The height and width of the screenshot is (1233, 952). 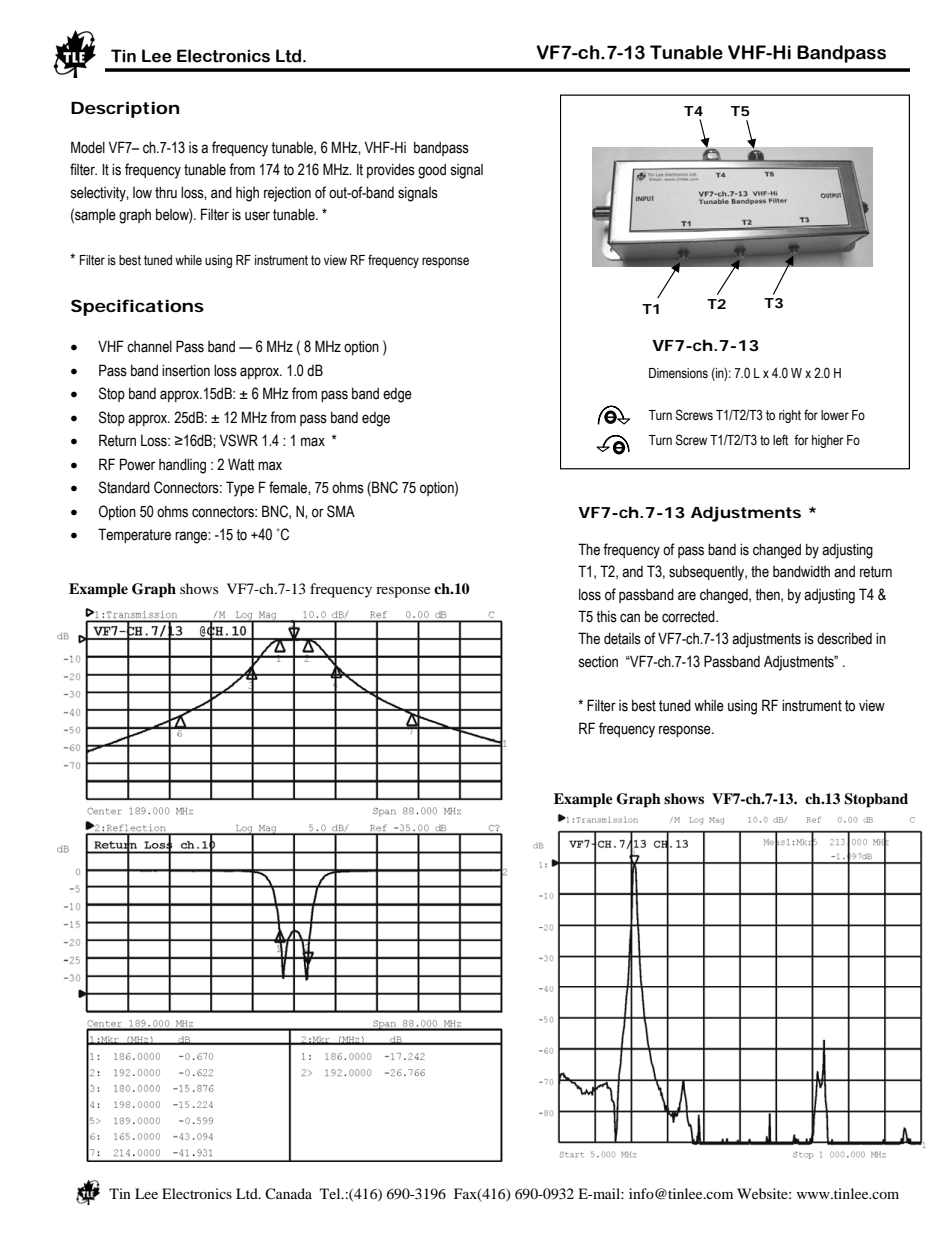 I want to click on Dimensions, so click(x=678, y=373).
